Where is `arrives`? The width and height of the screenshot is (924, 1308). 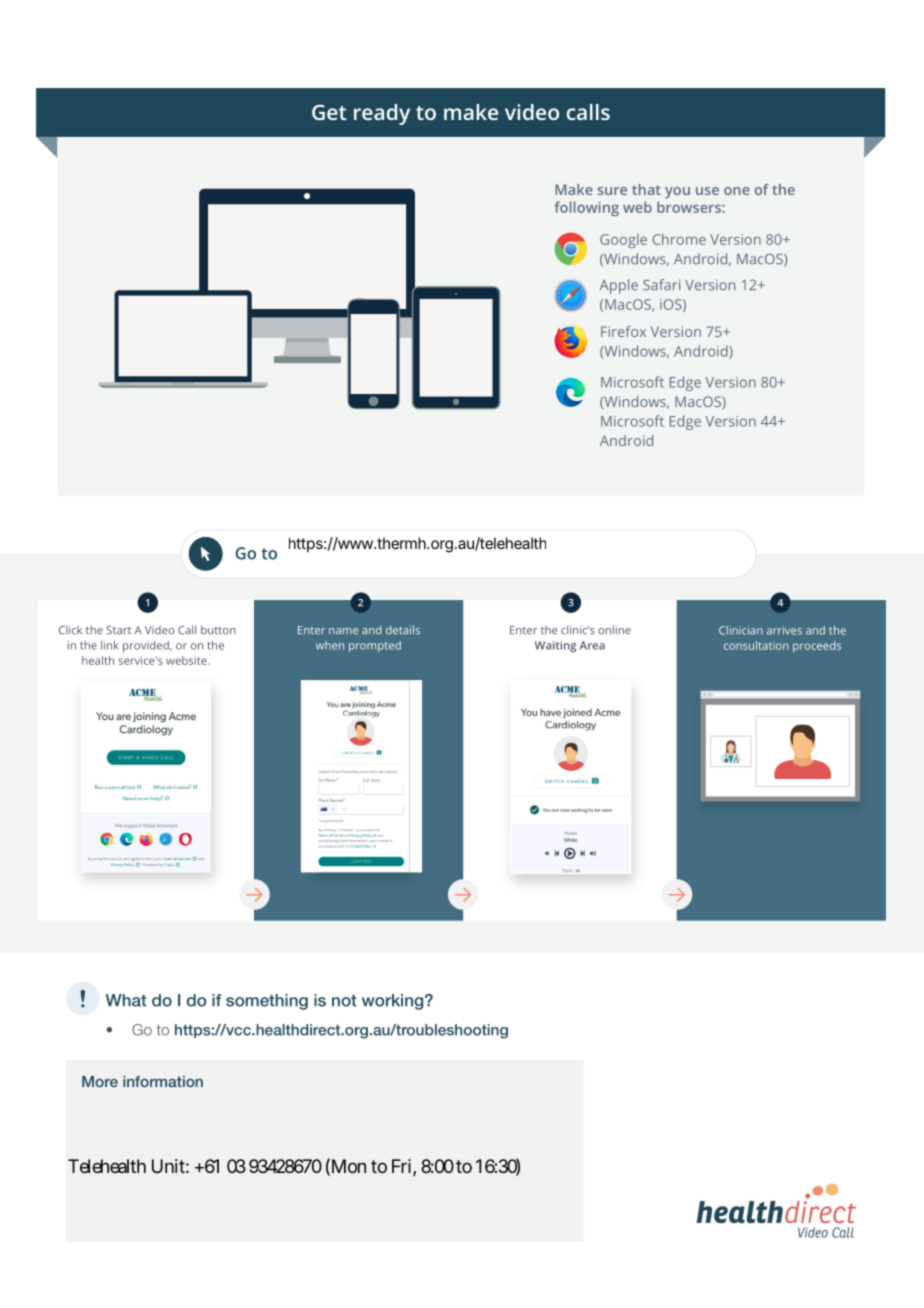
arrives is located at coordinates (784, 630).
